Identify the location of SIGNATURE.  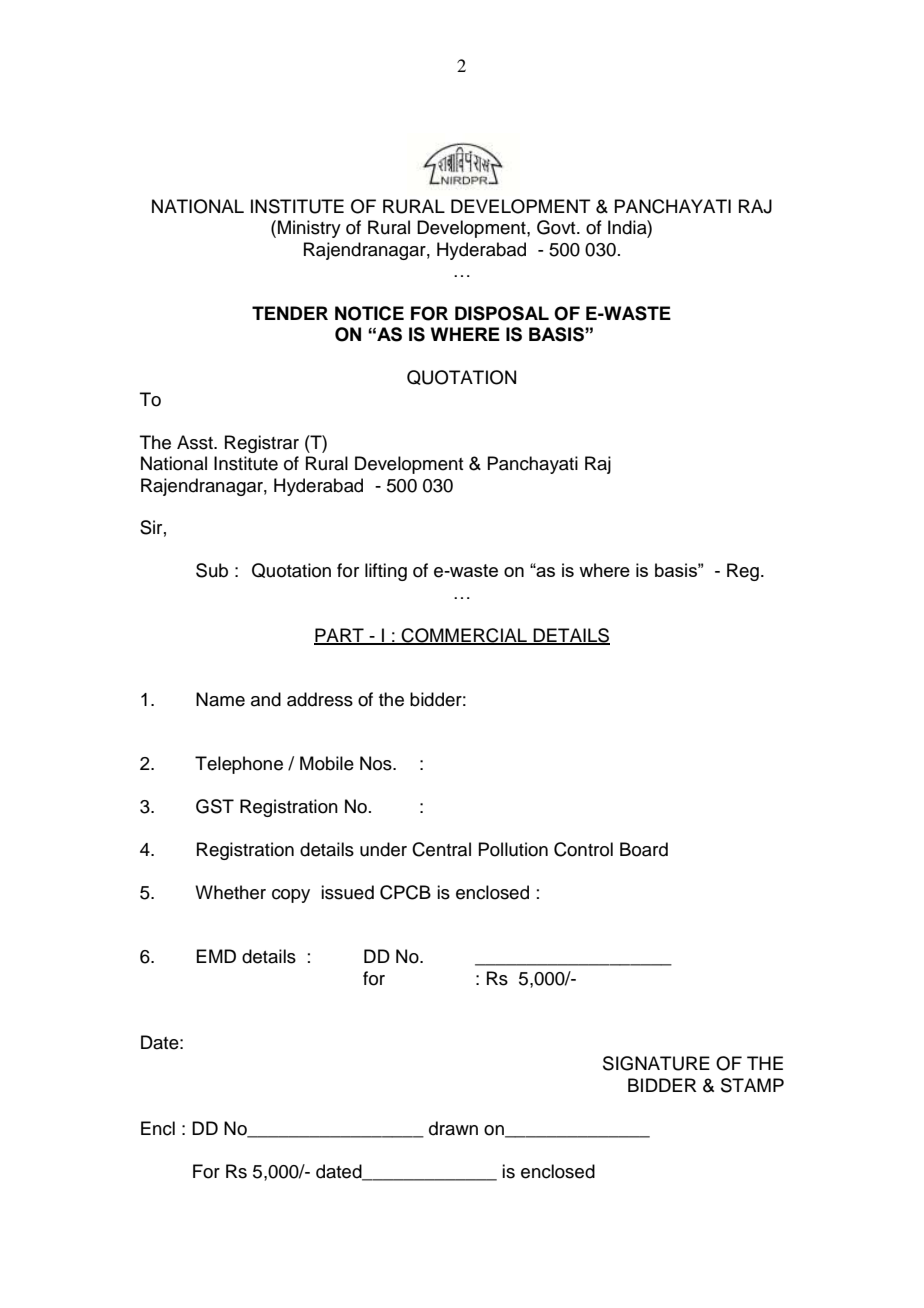
(656, 1063).
